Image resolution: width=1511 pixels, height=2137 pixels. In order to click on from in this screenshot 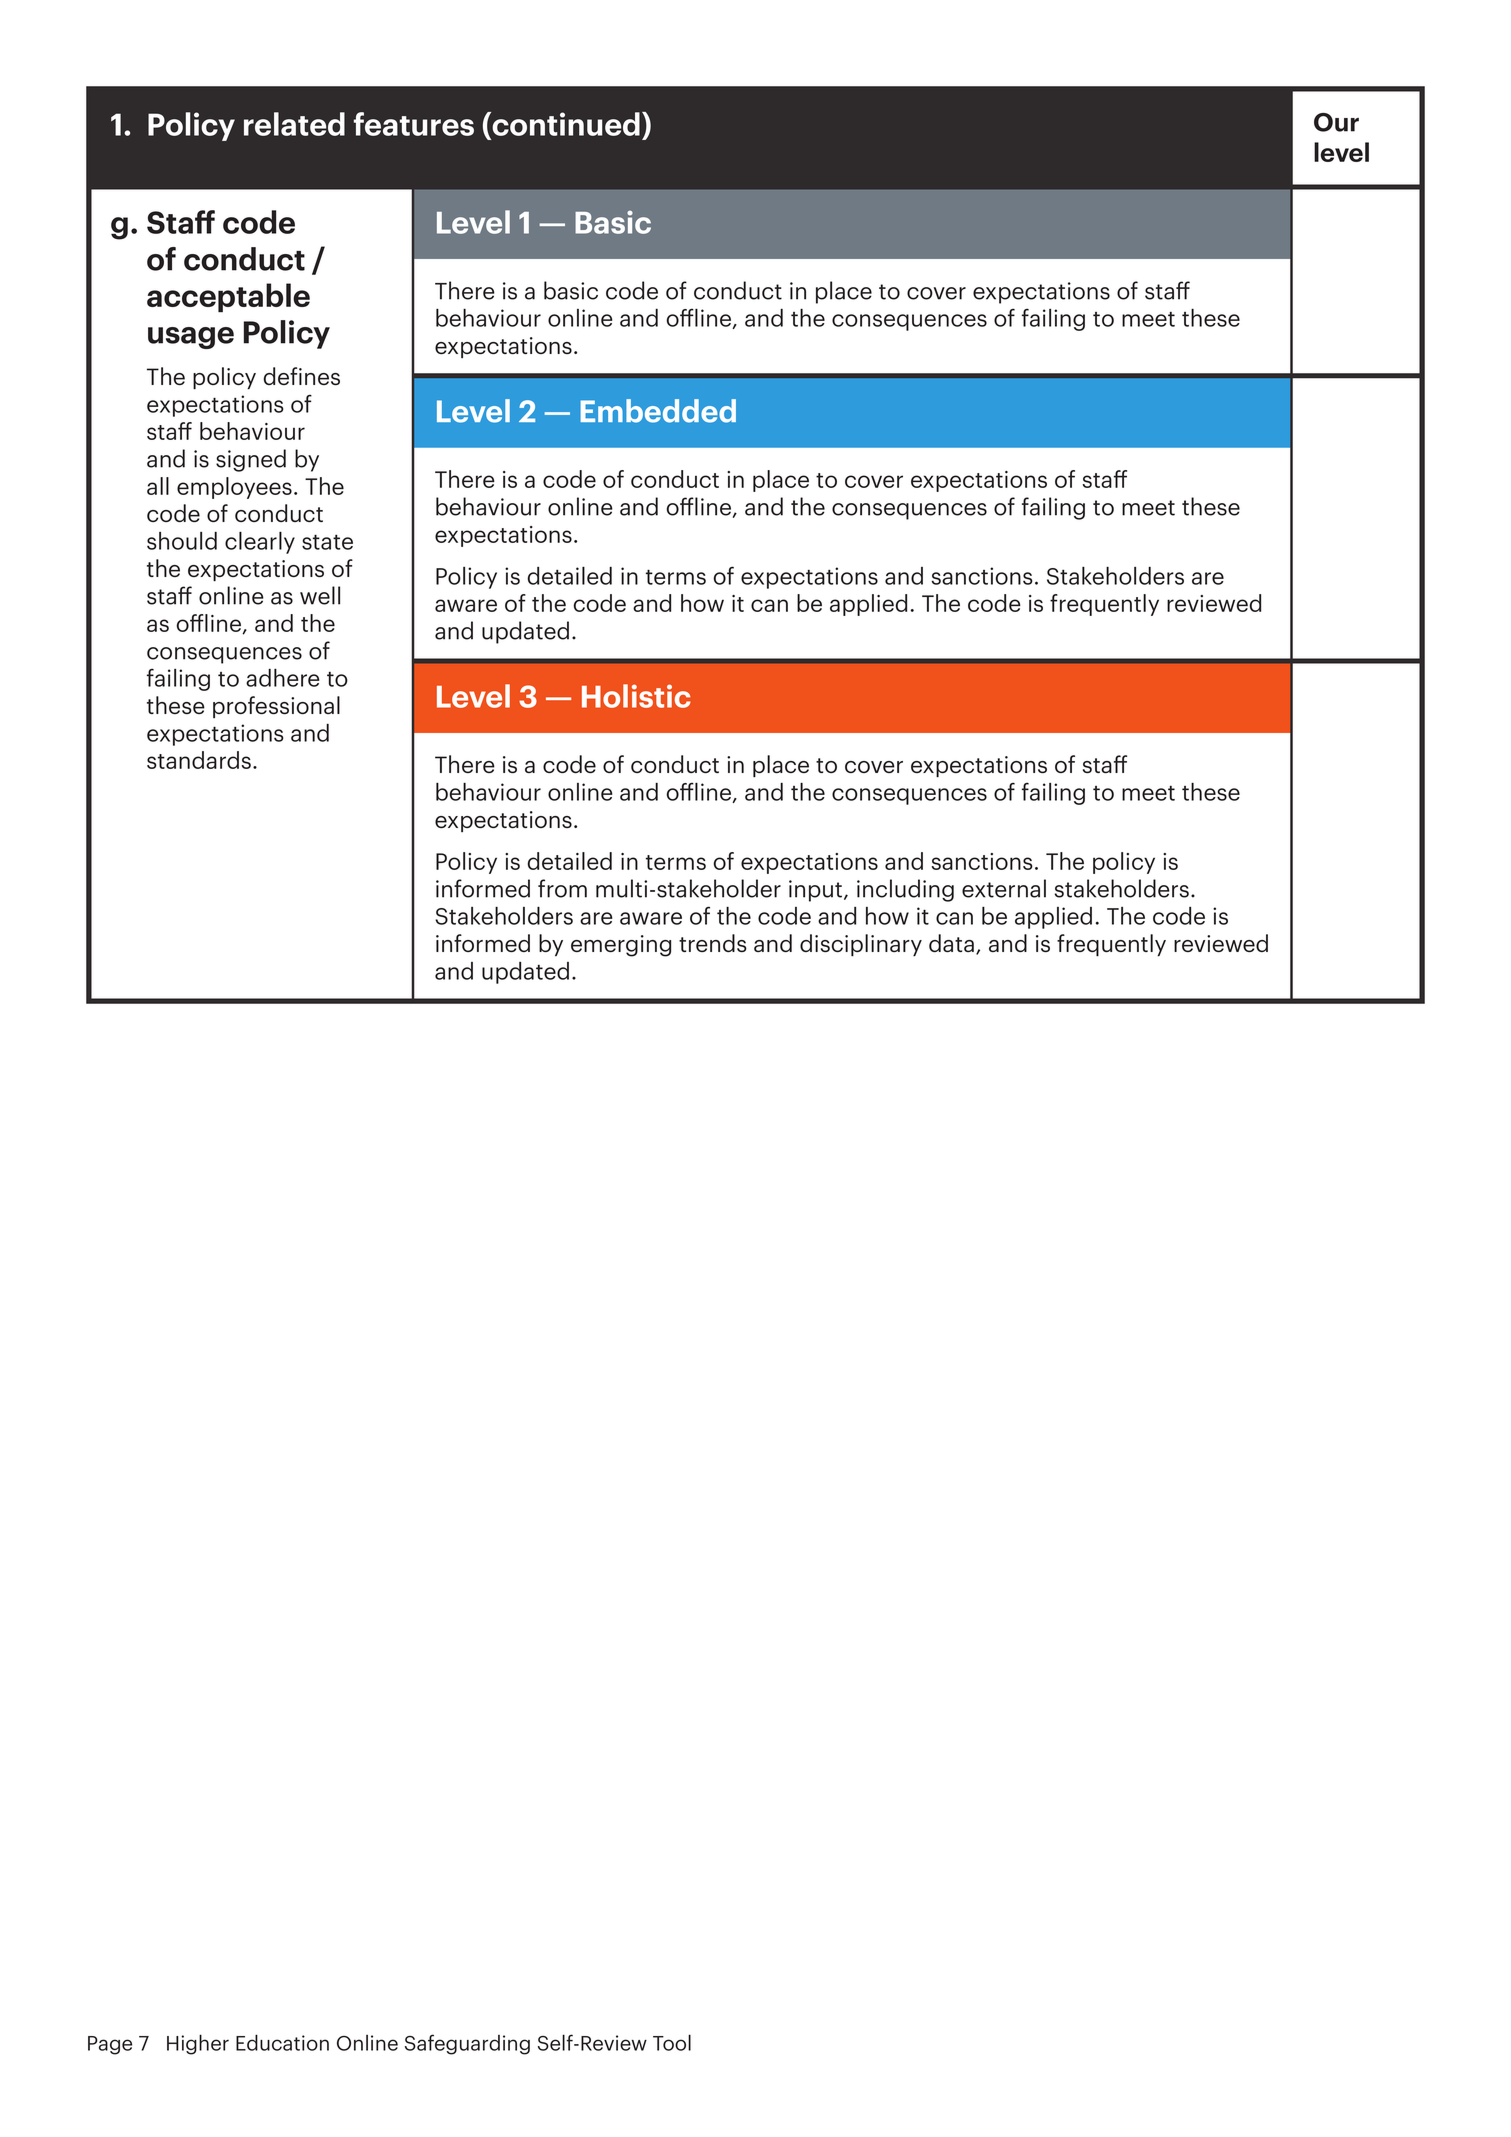, I will do `click(562, 888)`.
